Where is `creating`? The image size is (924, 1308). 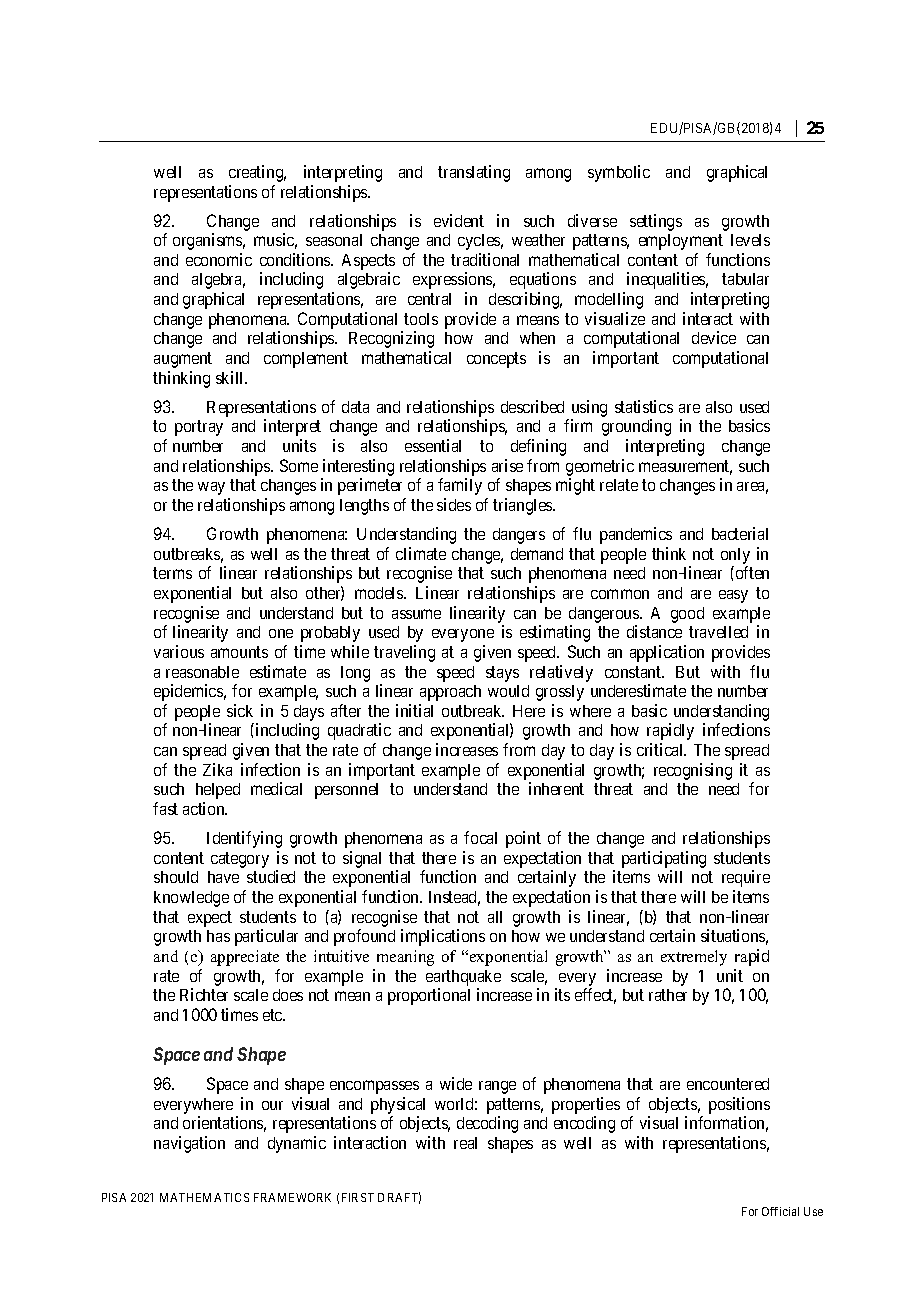 creating is located at coordinates (257, 173).
